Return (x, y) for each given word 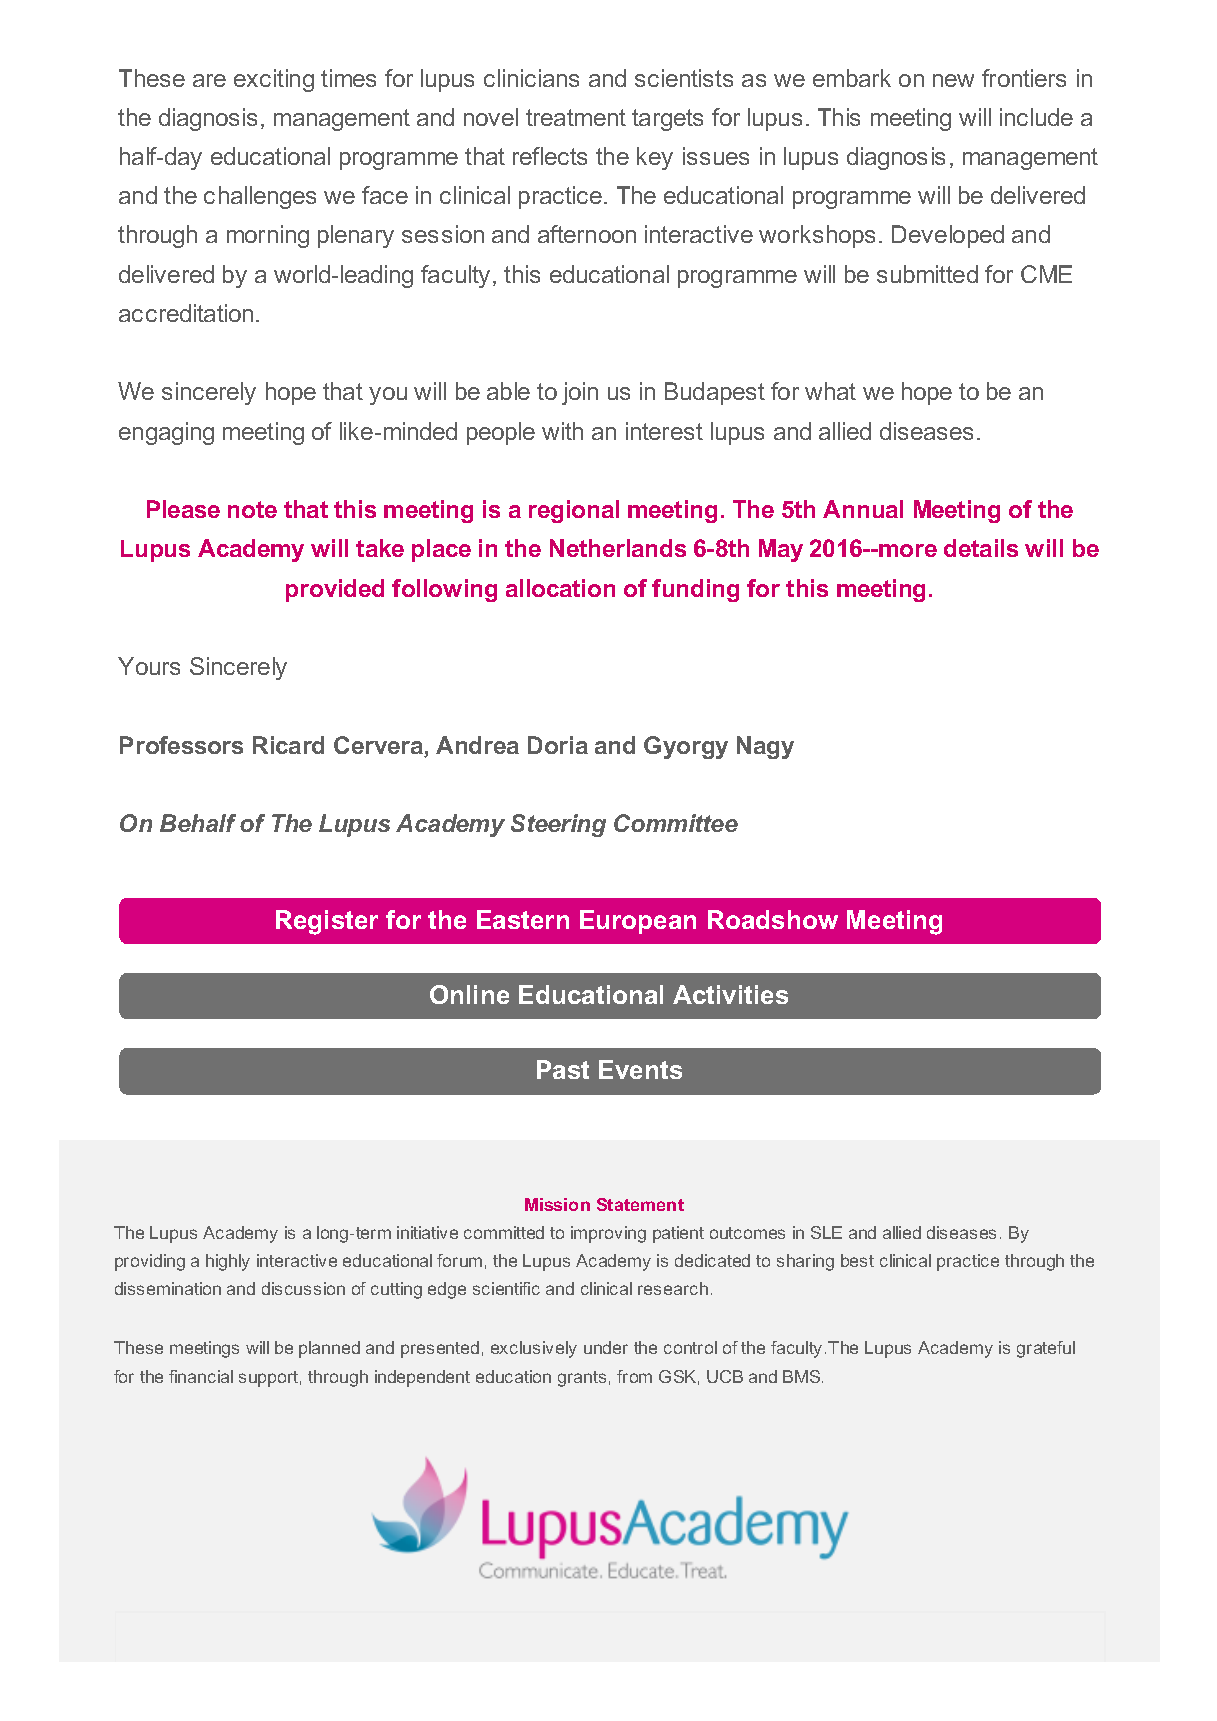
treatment (576, 117)
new (953, 80)
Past (563, 1069)
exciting (274, 80)
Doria (558, 745)
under (606, 1347)
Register (327, 922)
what (830, 391)
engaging (166, 433)
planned (329, 1349)
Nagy (765, 747)
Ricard (288, 745)
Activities (730, 994)
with (562, 431)
